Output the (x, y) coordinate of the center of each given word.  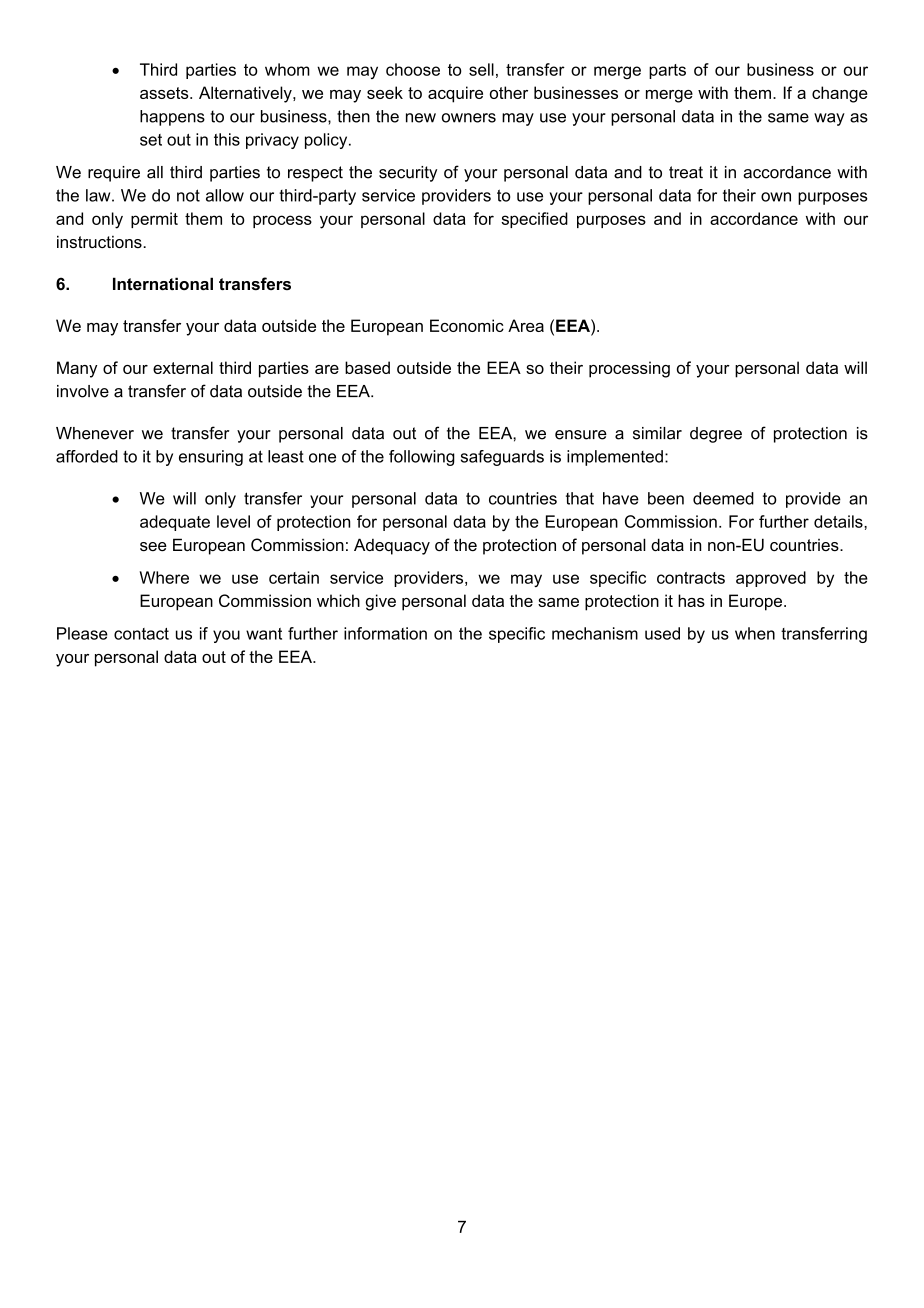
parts (667, 71)
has (691, 600)
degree (716, 435)
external (183, 367)
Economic (467, 325)
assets (165, 93)
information (385, 633)
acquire (455, 94)
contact (141, 634)
